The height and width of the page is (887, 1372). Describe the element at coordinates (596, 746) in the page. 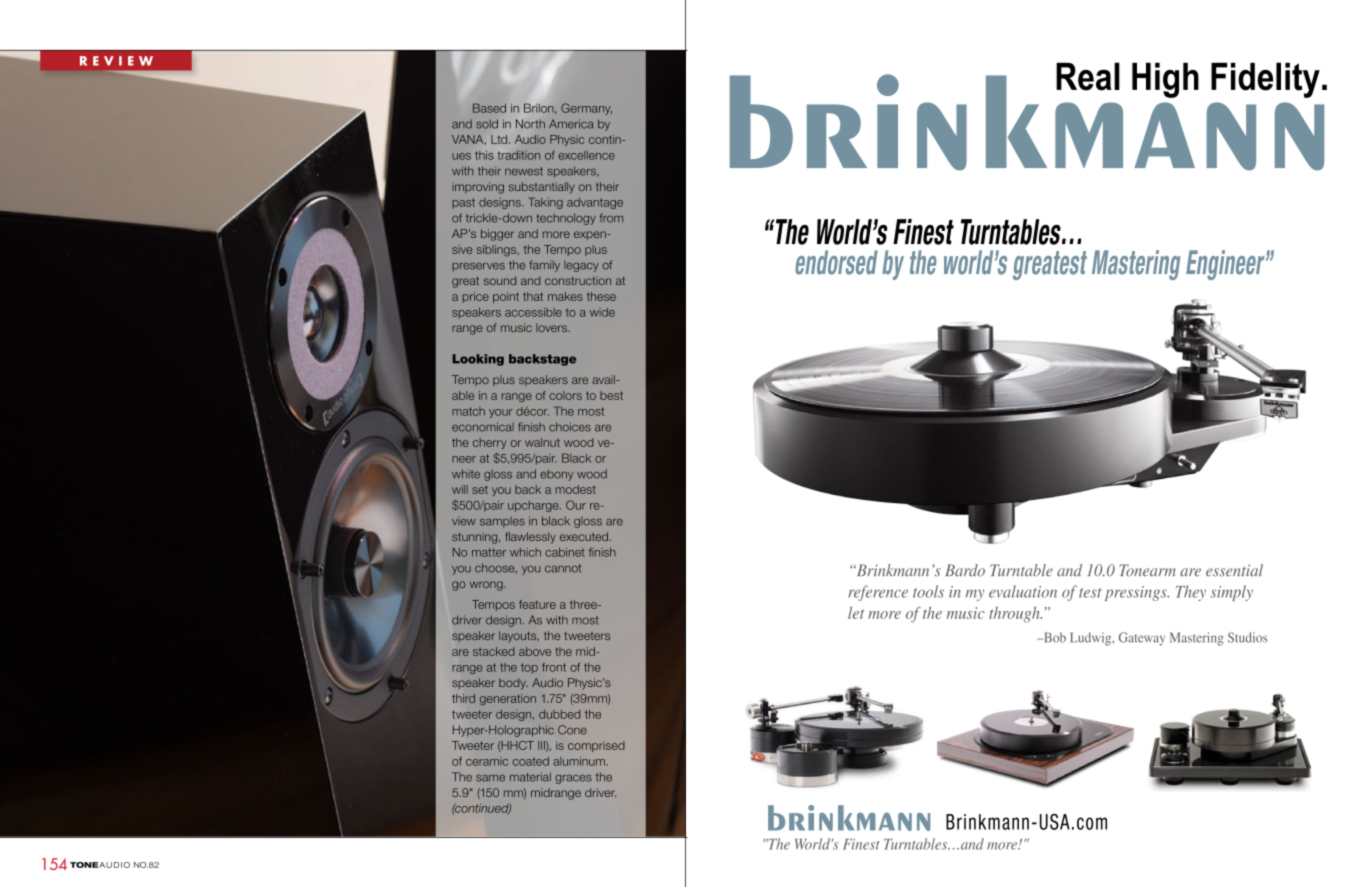

I see `comprised` at that location.
